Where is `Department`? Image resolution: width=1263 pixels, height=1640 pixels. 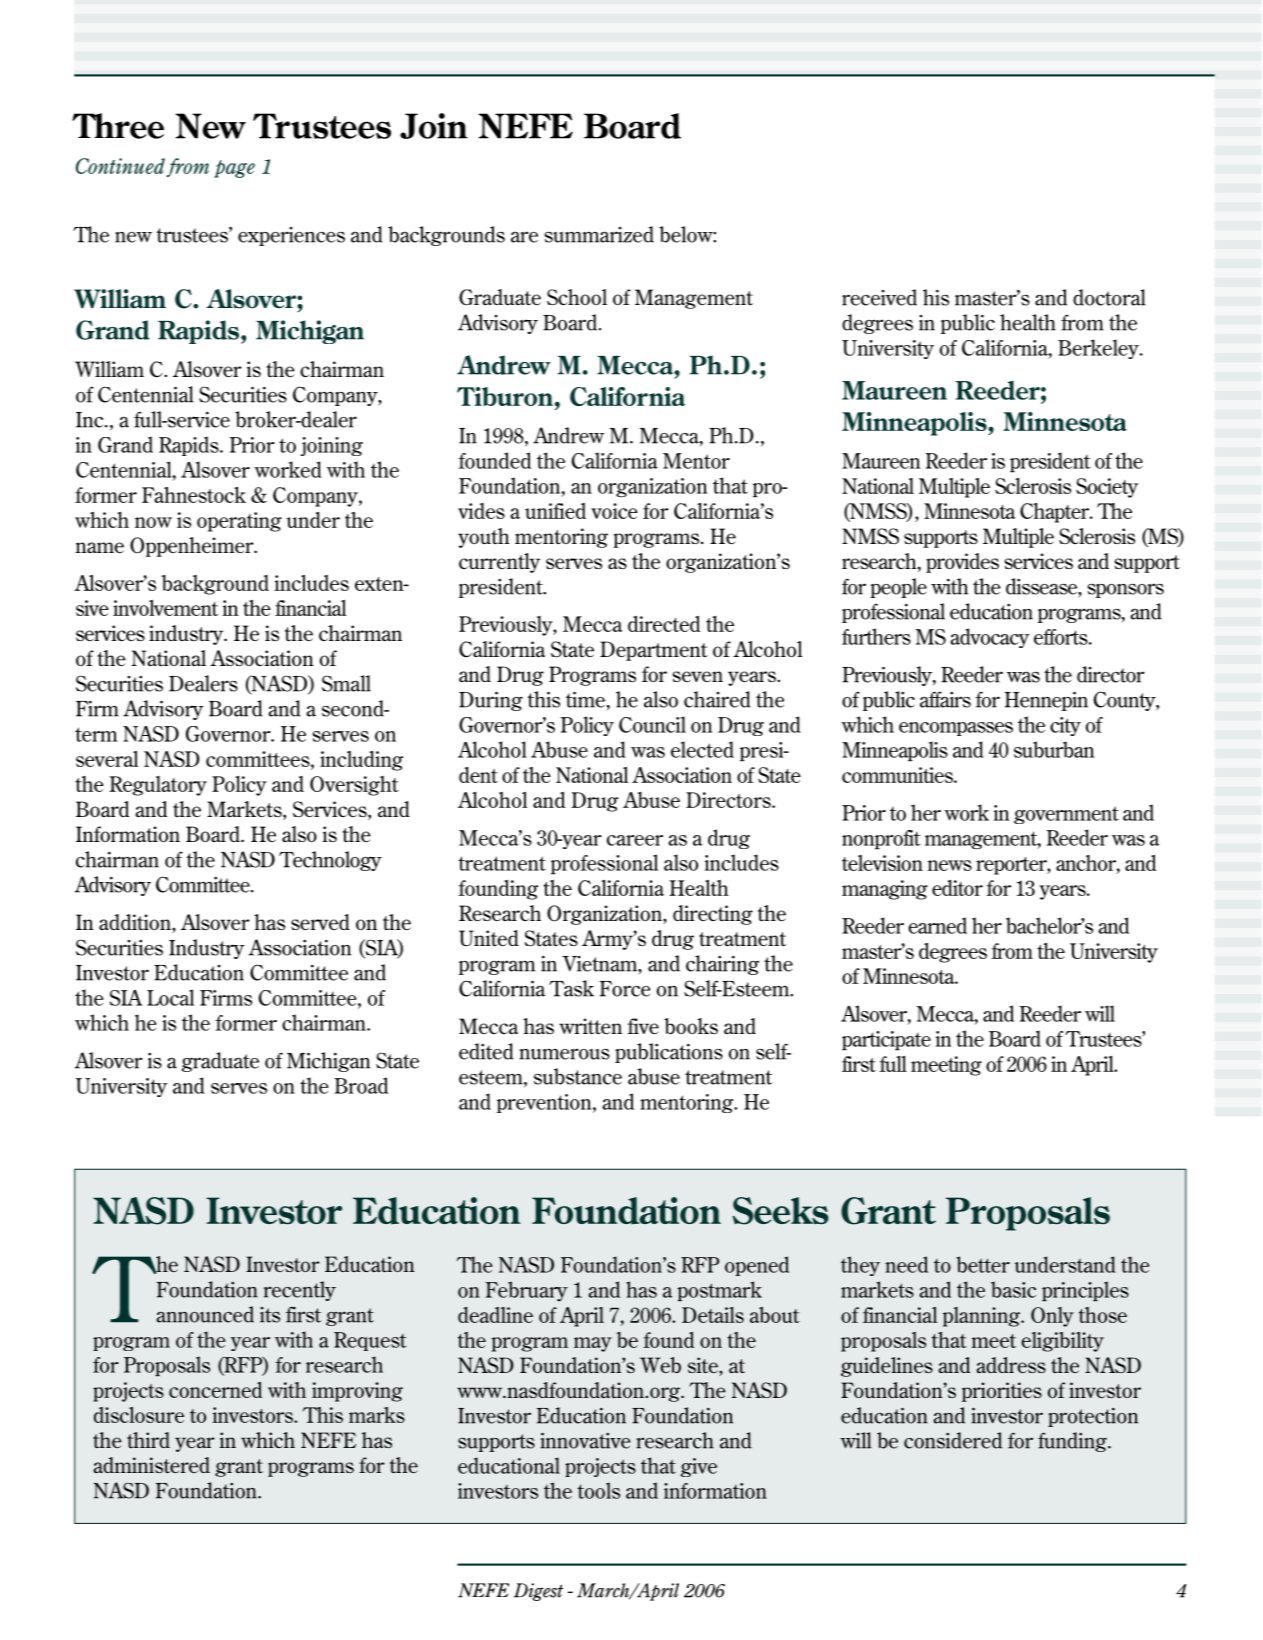
Department is located at coordinates (654, 651).
